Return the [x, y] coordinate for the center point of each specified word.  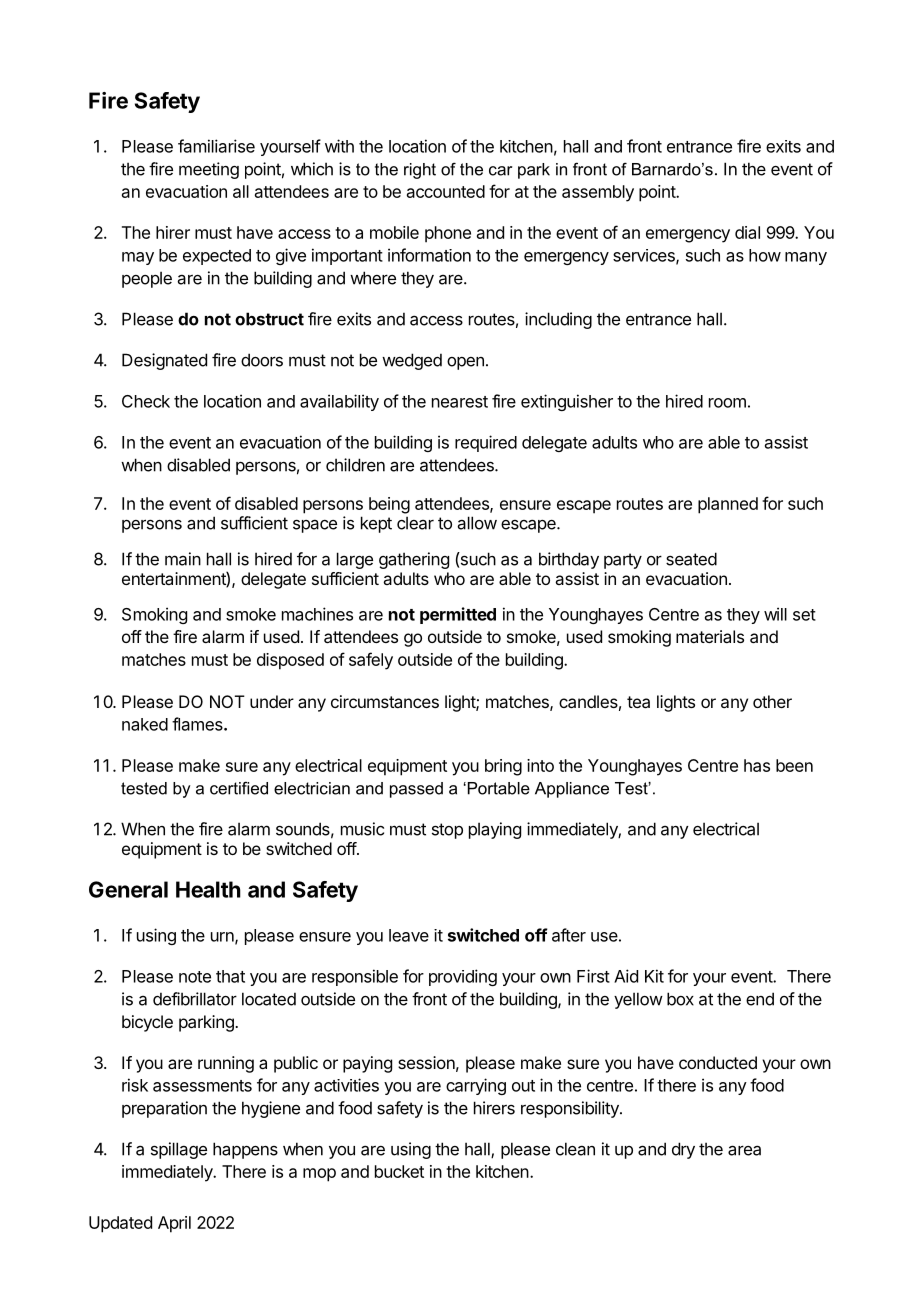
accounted [446, 191]
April [174, 1224]
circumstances [385, 701]
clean [575, 1149]
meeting [209, 170]
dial [747, 232]
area [744, 1150]
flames [198, 724]
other [772, 701]
